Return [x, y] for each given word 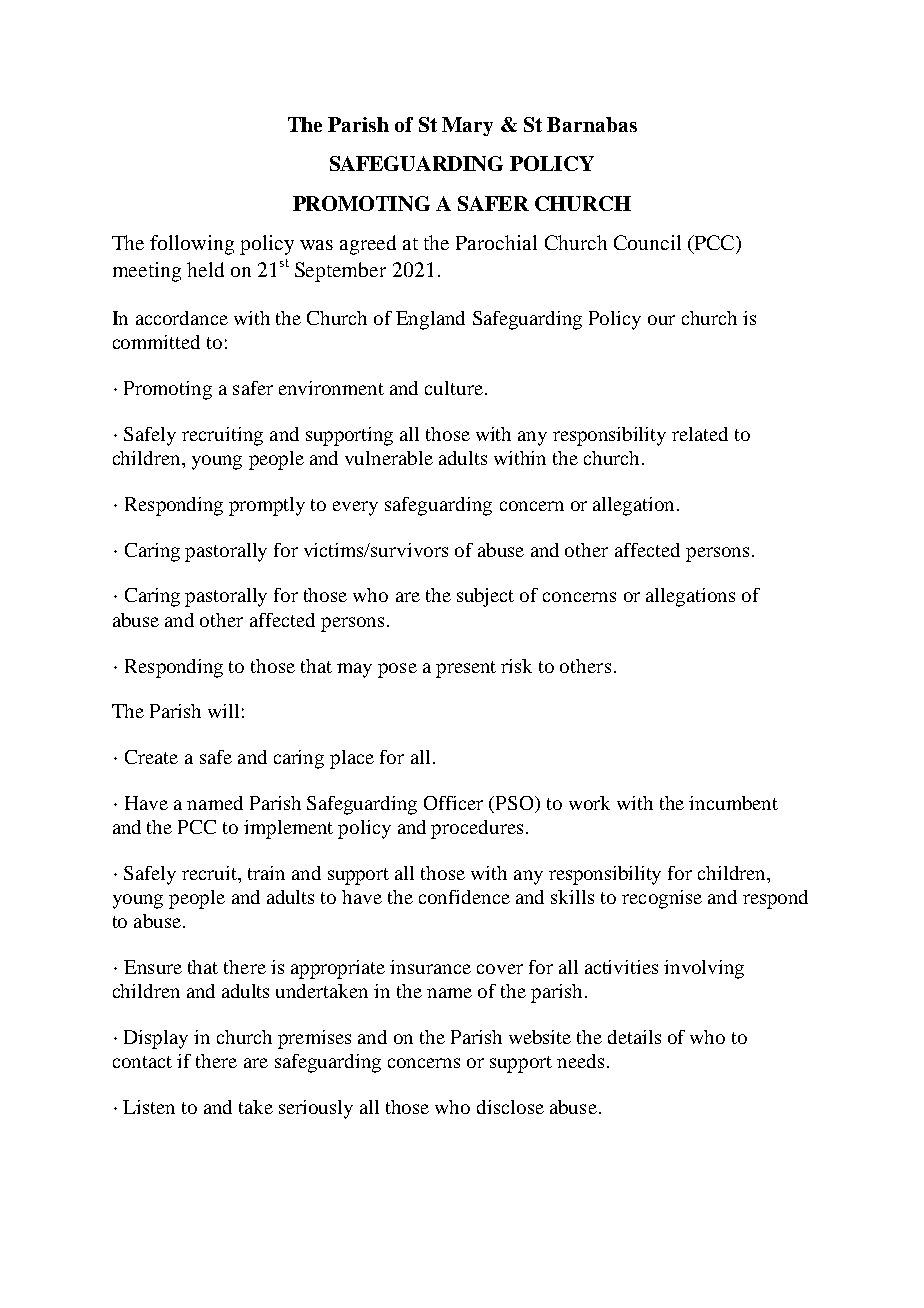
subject [485, 597]
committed [156, 342]
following [192, 245]
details [634, 1037]
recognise [662, 899]
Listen [149, 1107]
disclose [510, 1107]
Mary [467, 126]
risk [516, 666]
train [266, 873]
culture [454, 388]
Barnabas [592, 124]
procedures [477, 829]
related [700, 434]
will [223, 711]
